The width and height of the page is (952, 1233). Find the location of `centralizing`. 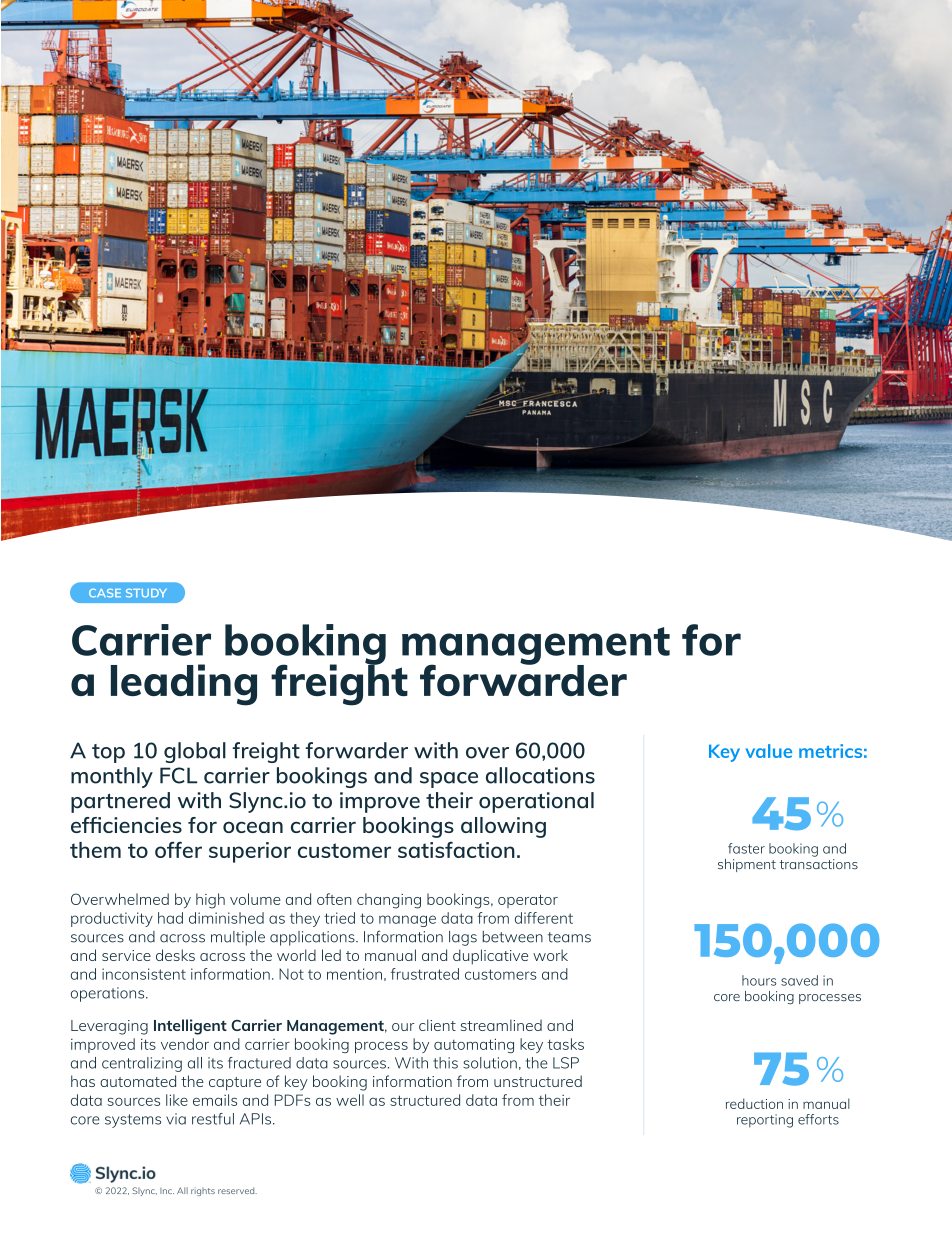

centralizing is located at coordinates (142, 1064).
